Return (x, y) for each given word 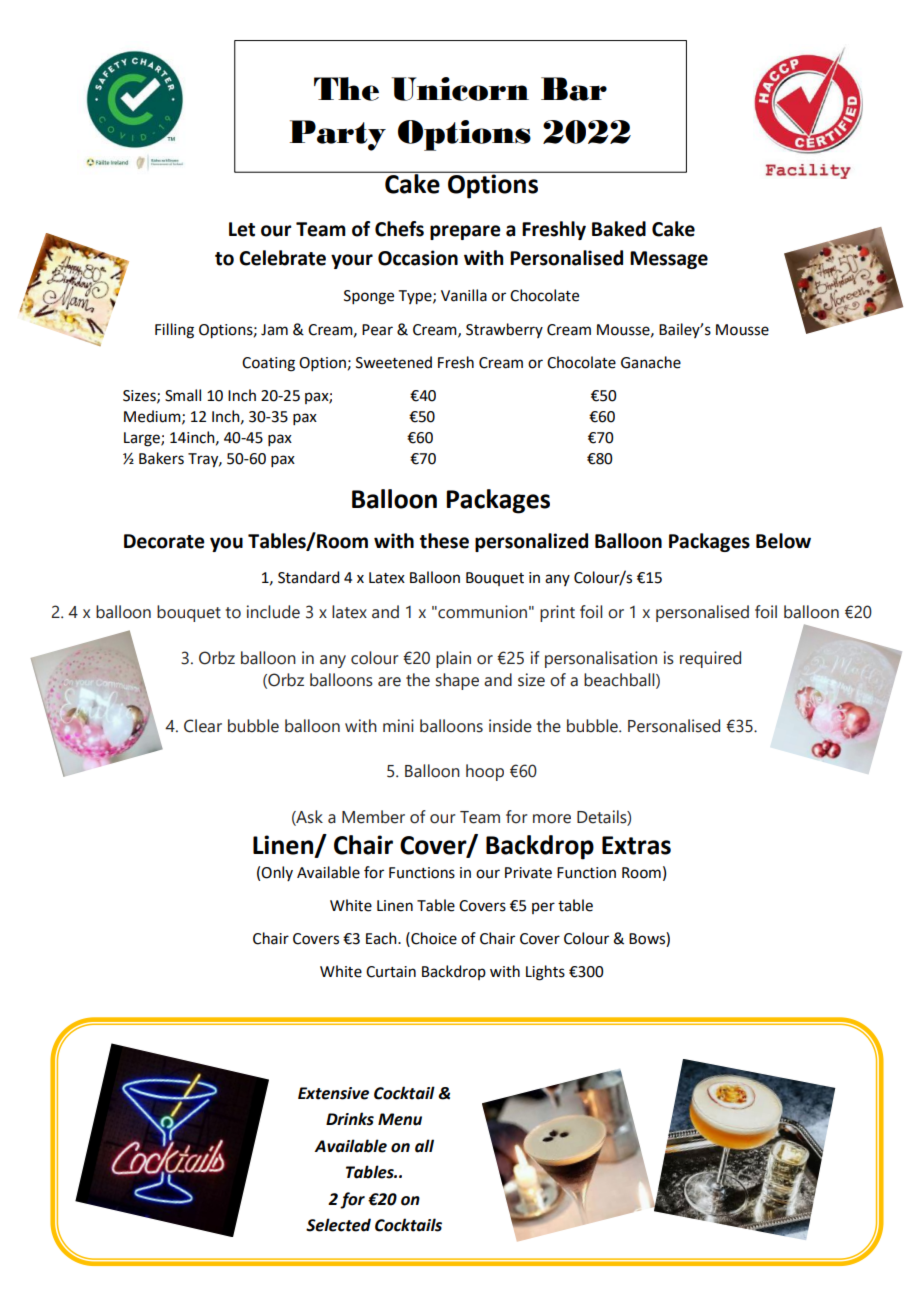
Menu (400, 1119)
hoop (485, 772)
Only (277, 873)
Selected (338, 1225)
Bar (574, 89)
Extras (636, 845)
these (444, 541)
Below (783, 541)
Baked (619, 229)
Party (337, 135)
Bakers (161, 458)
